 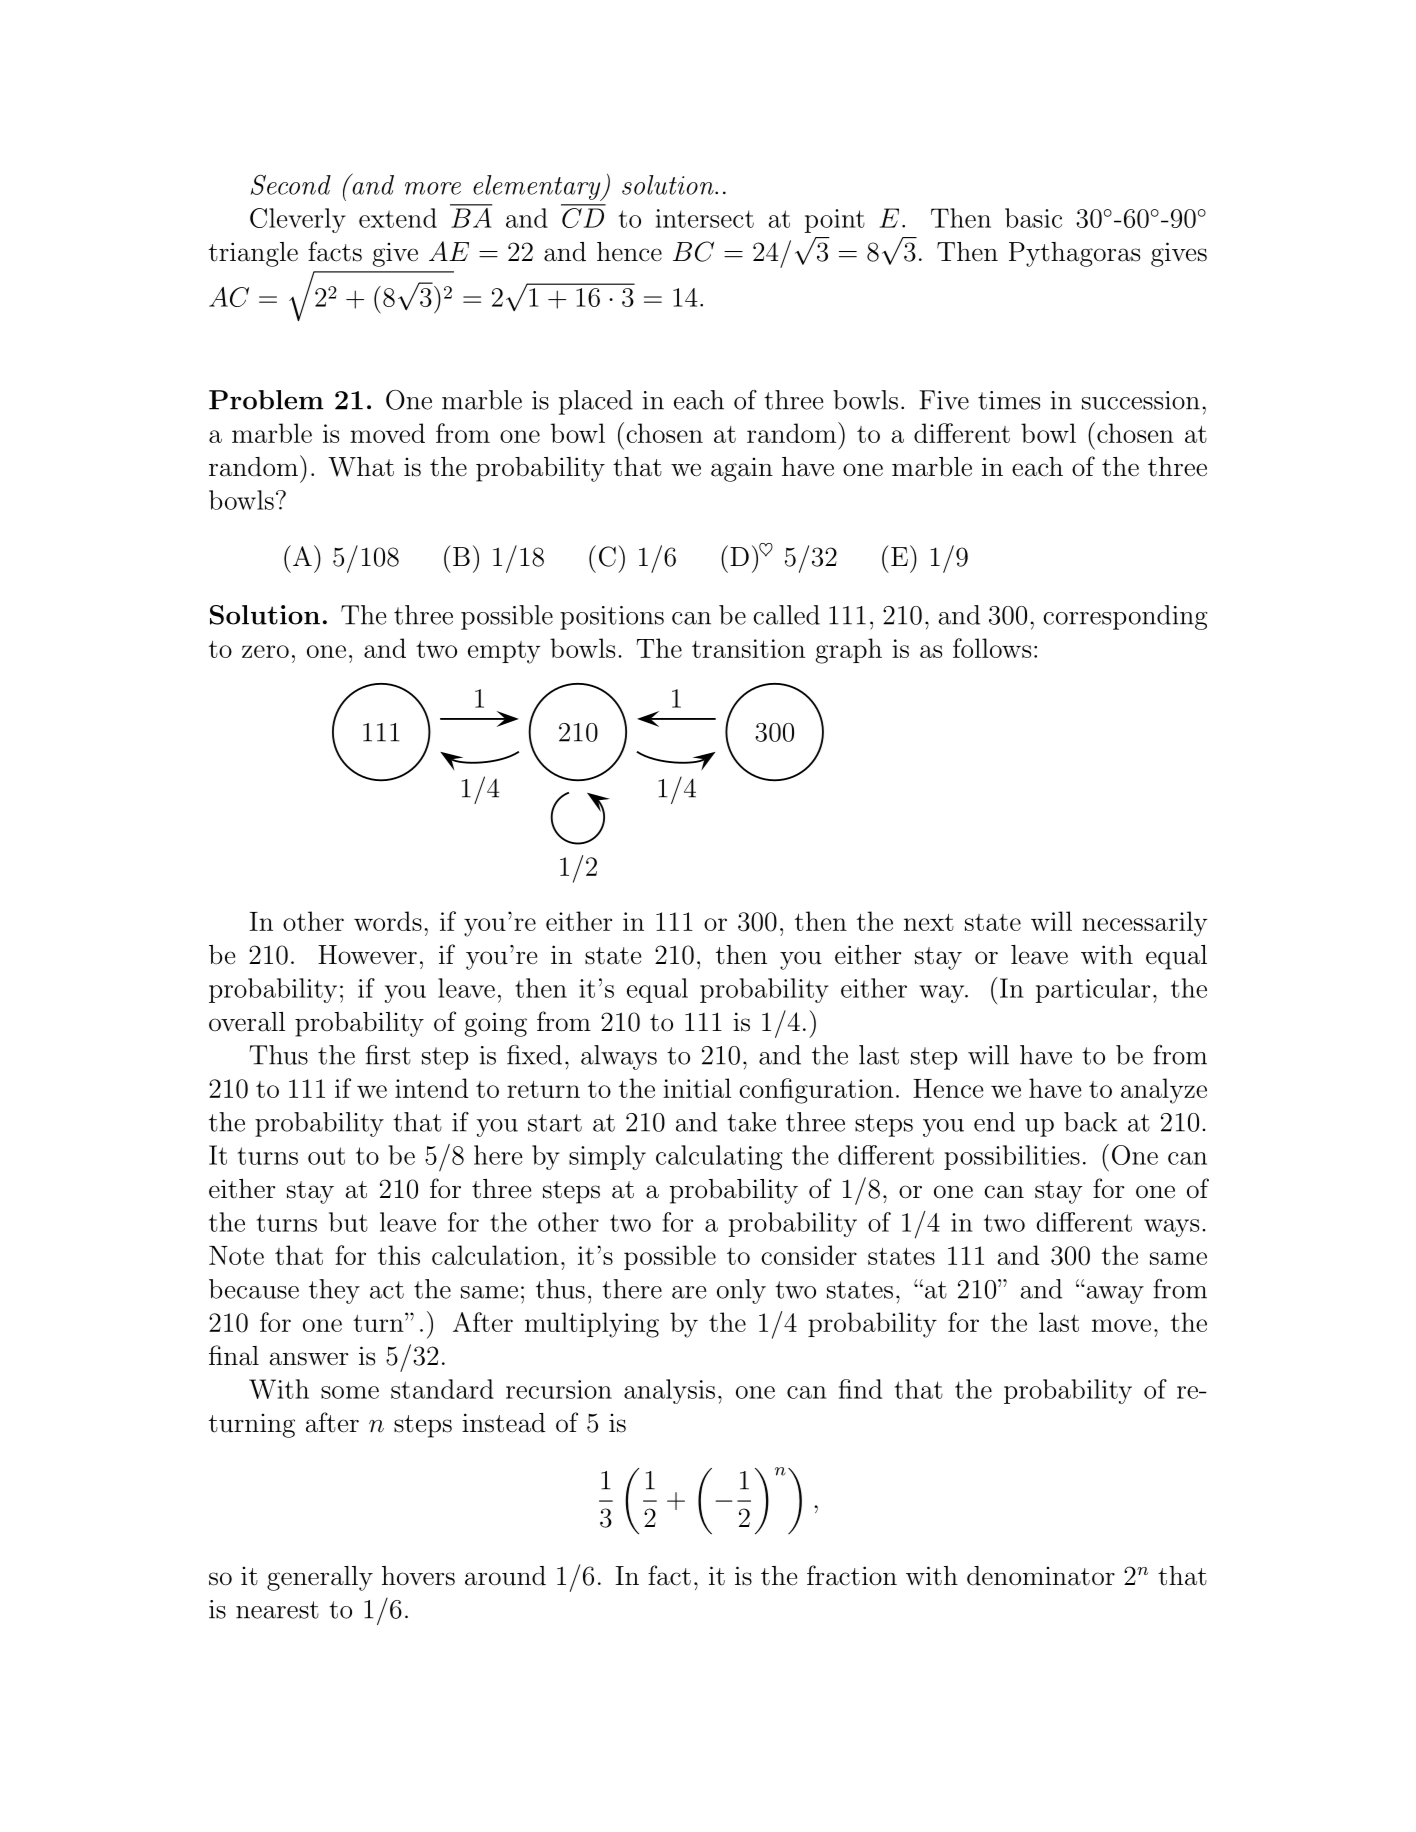 I want to click on basic, so click(x=1033, y=218).
